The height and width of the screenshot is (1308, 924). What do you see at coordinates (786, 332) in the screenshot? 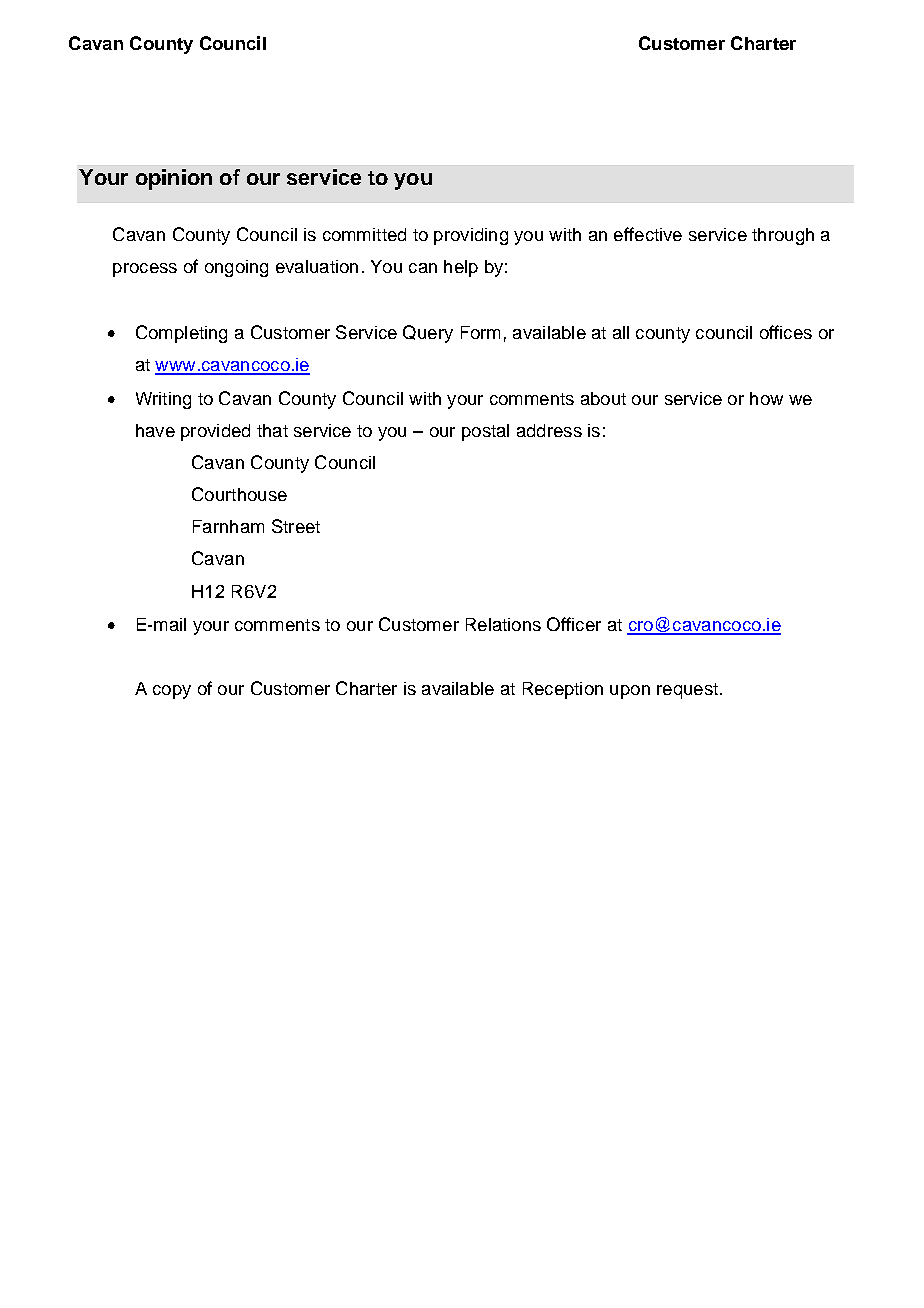
I see `offices` at bounding box center [786, 332].
